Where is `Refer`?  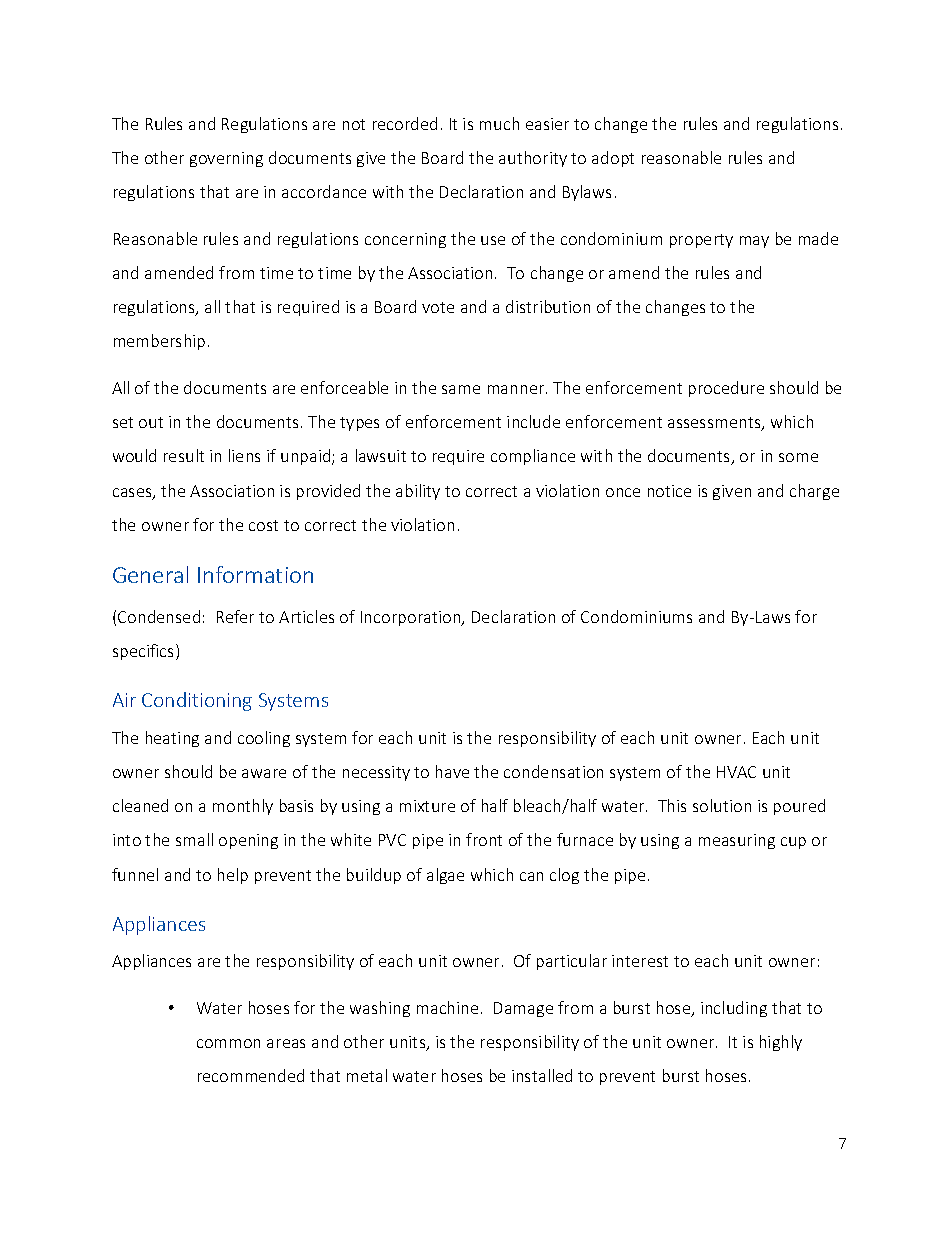 Refer is located at coordinates (235, 616).
